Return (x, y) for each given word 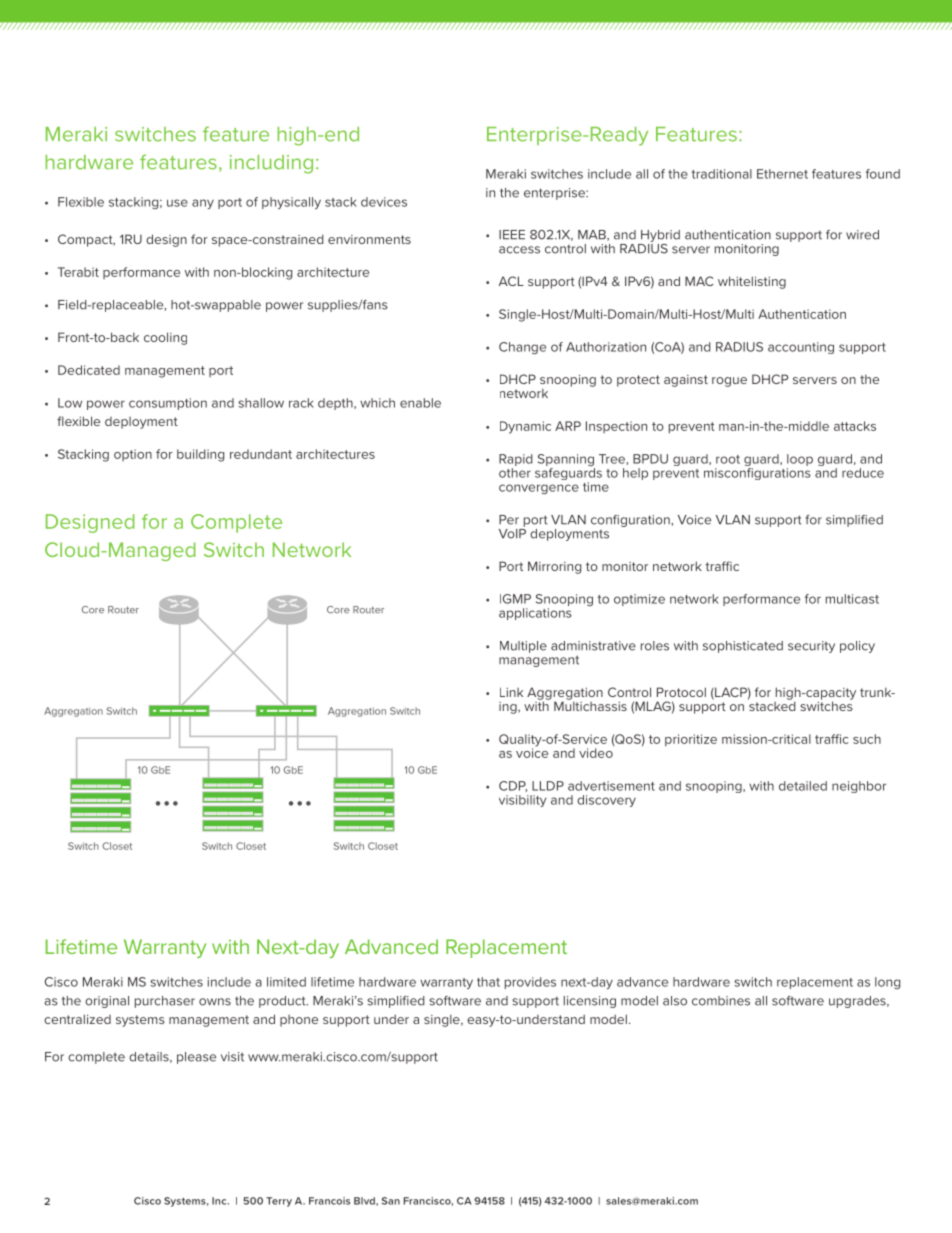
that (488, 982)
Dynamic (525, 427)
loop (800, 461)
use (177, 203)
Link (511, 692)
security (811, 647)
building (200, 455)
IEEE (512, 235)
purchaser (165, 1002)
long (887, 983)
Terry (279, 1202)
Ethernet (782, 174)
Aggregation (565, 694)
